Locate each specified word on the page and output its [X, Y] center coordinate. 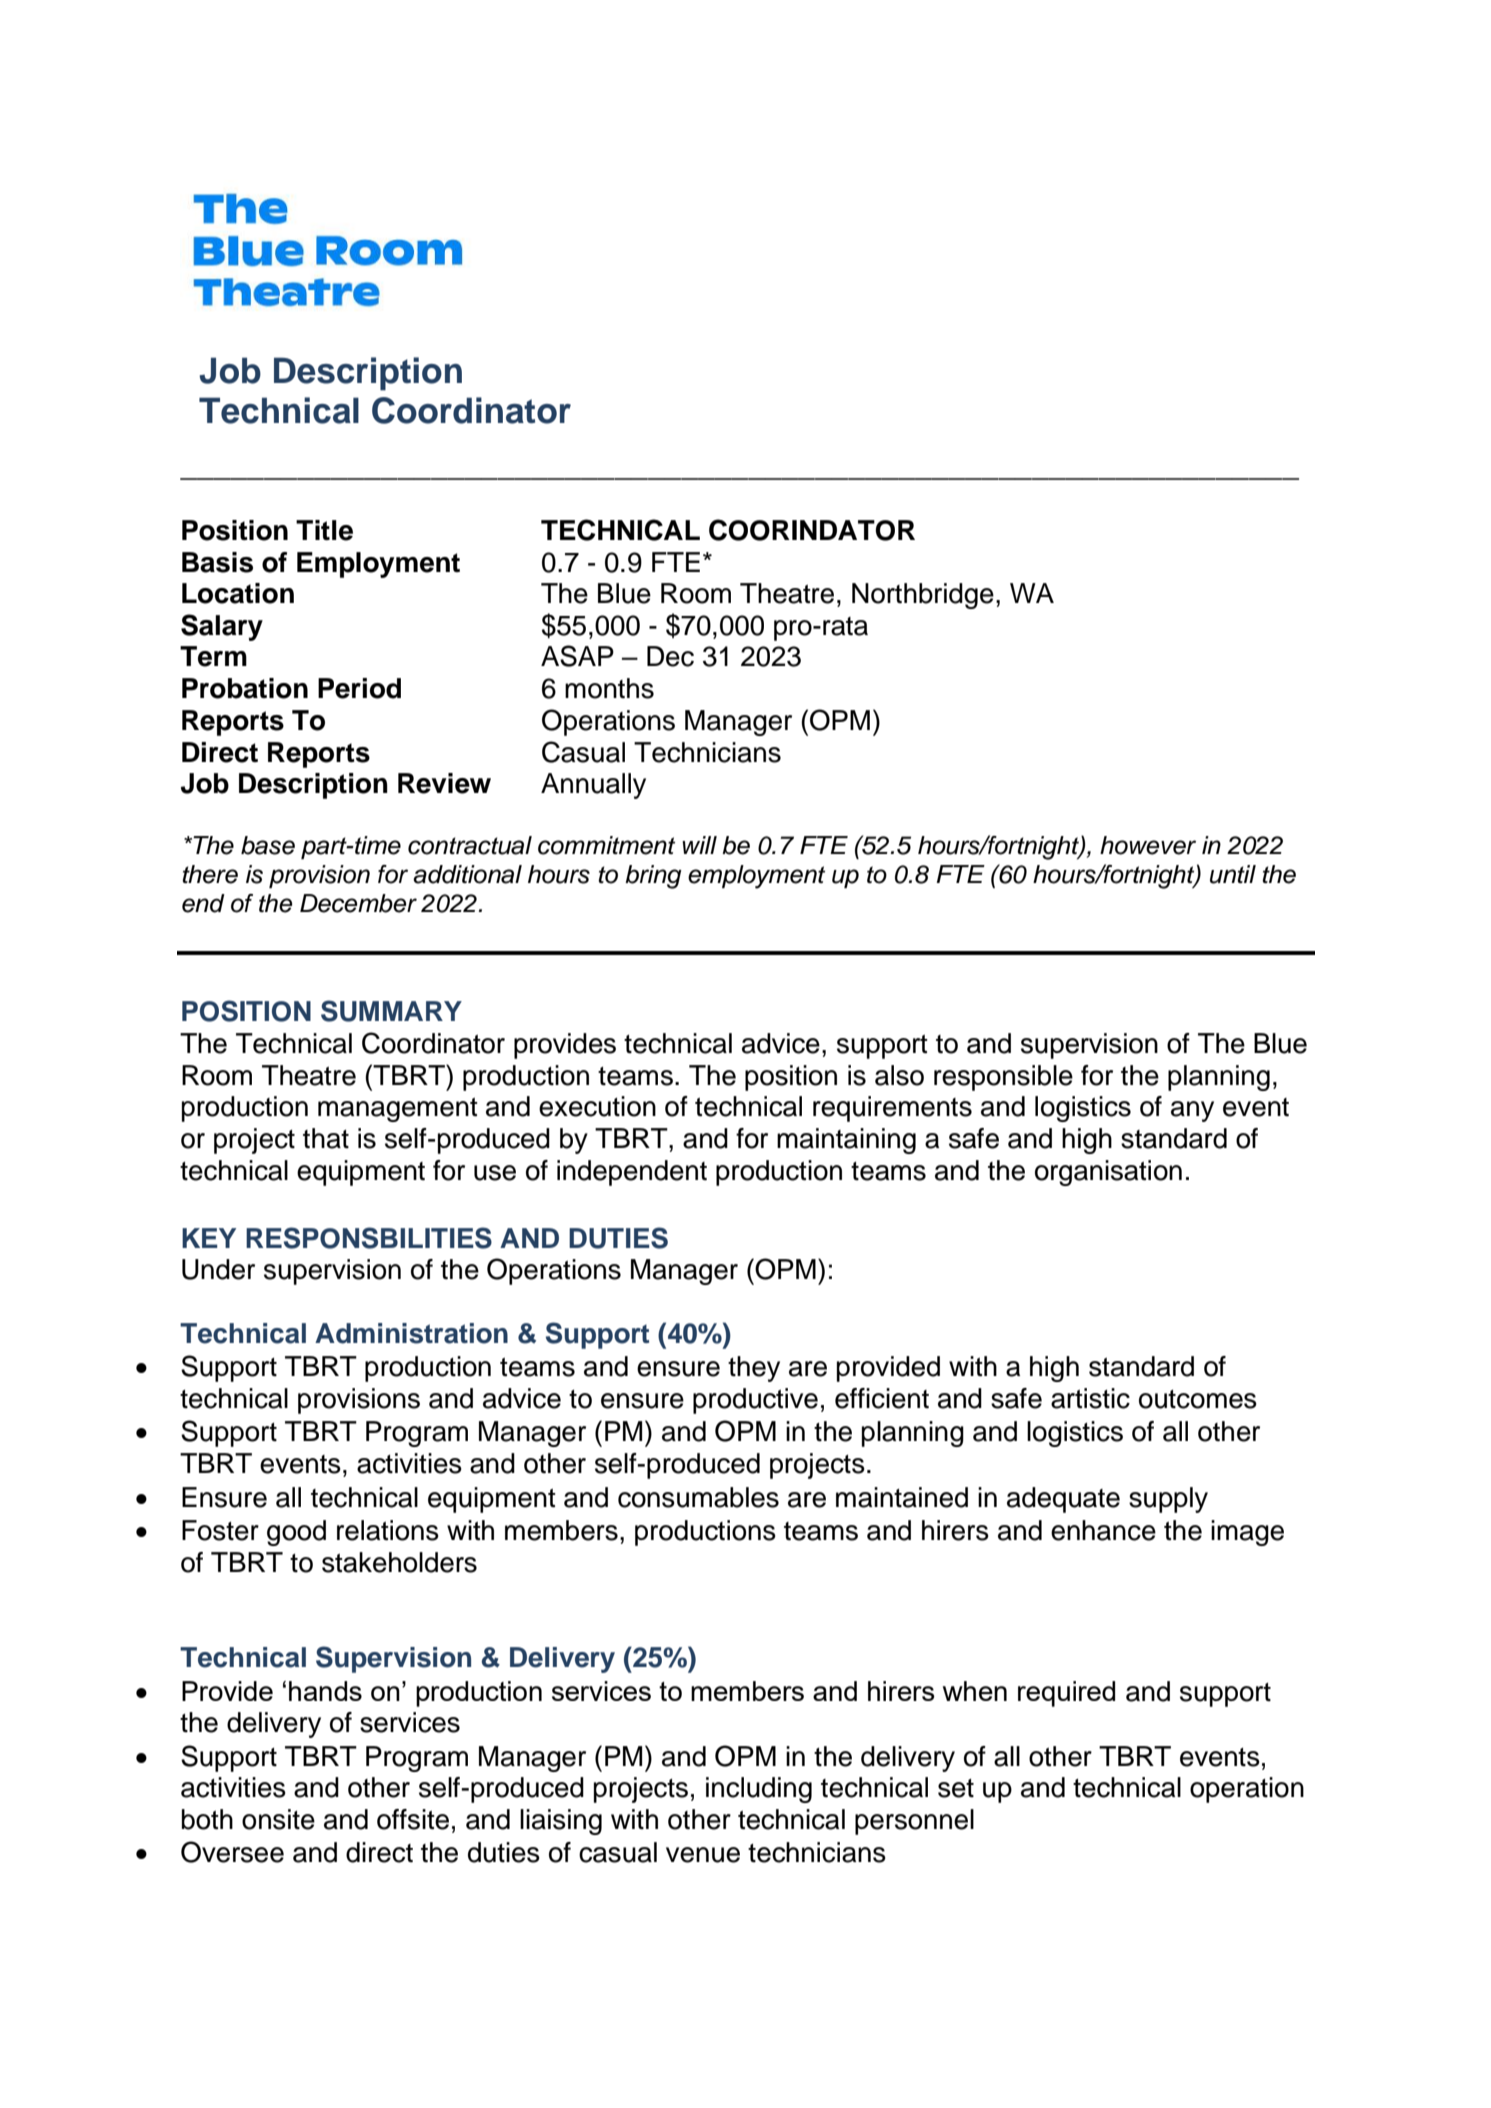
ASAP [577, 656]
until [1233, 874]
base [268, 845]
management [398, 1110]
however [1148, 845]
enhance [1103, 1530]
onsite [278, 1819]
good [296, 1533]
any [1192, 1111]
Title [324, 530]
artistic [1090, 1398]
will [699, 845]
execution [597, 1106]
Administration [411, 1333]
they [754, 1369]
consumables [698, 1497]
